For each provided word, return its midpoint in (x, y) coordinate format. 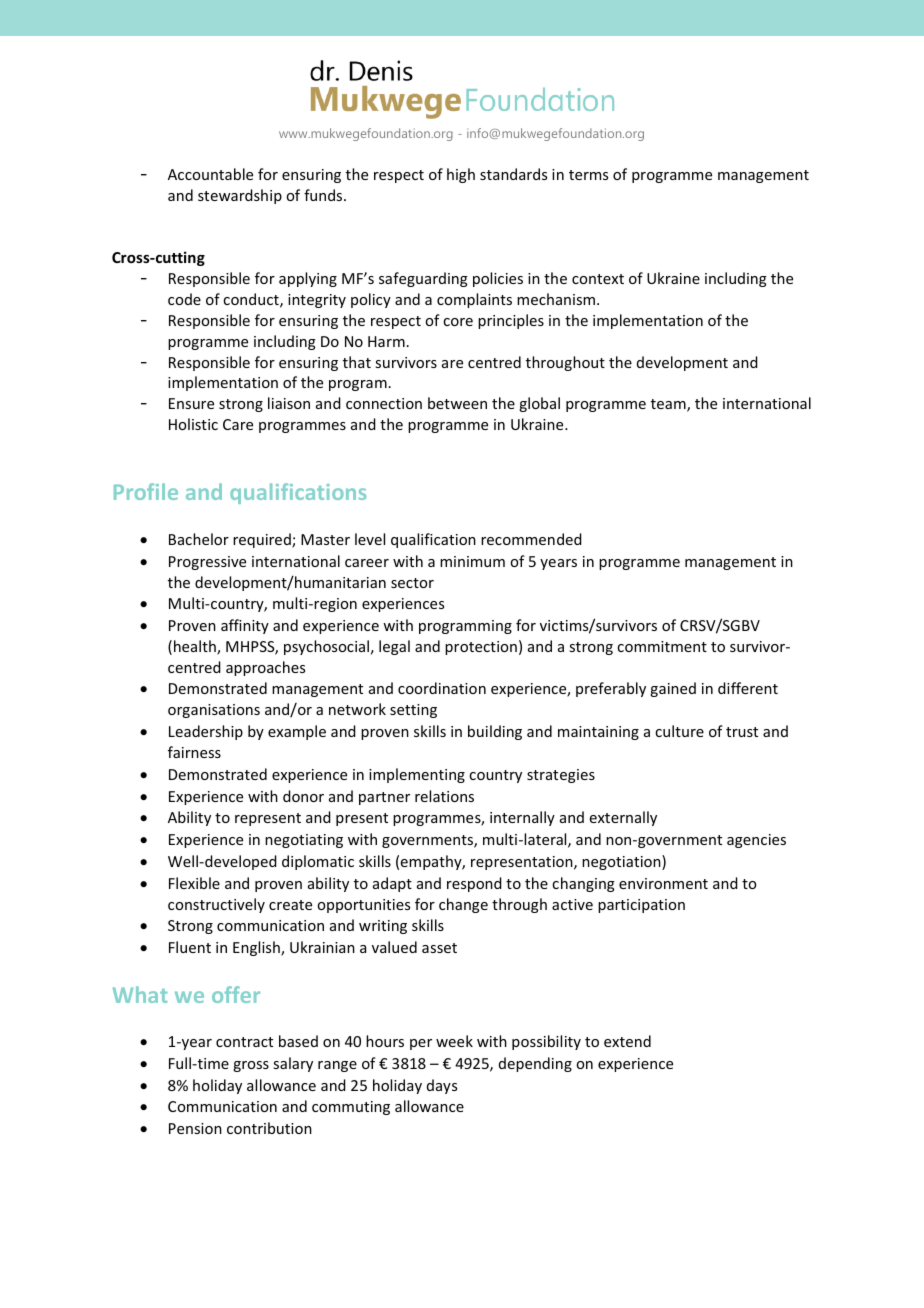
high (461, 175)
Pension (195, 1128)
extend (627, 1041)
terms (588, 175)
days (442, 1086)
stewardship (240, 196)
